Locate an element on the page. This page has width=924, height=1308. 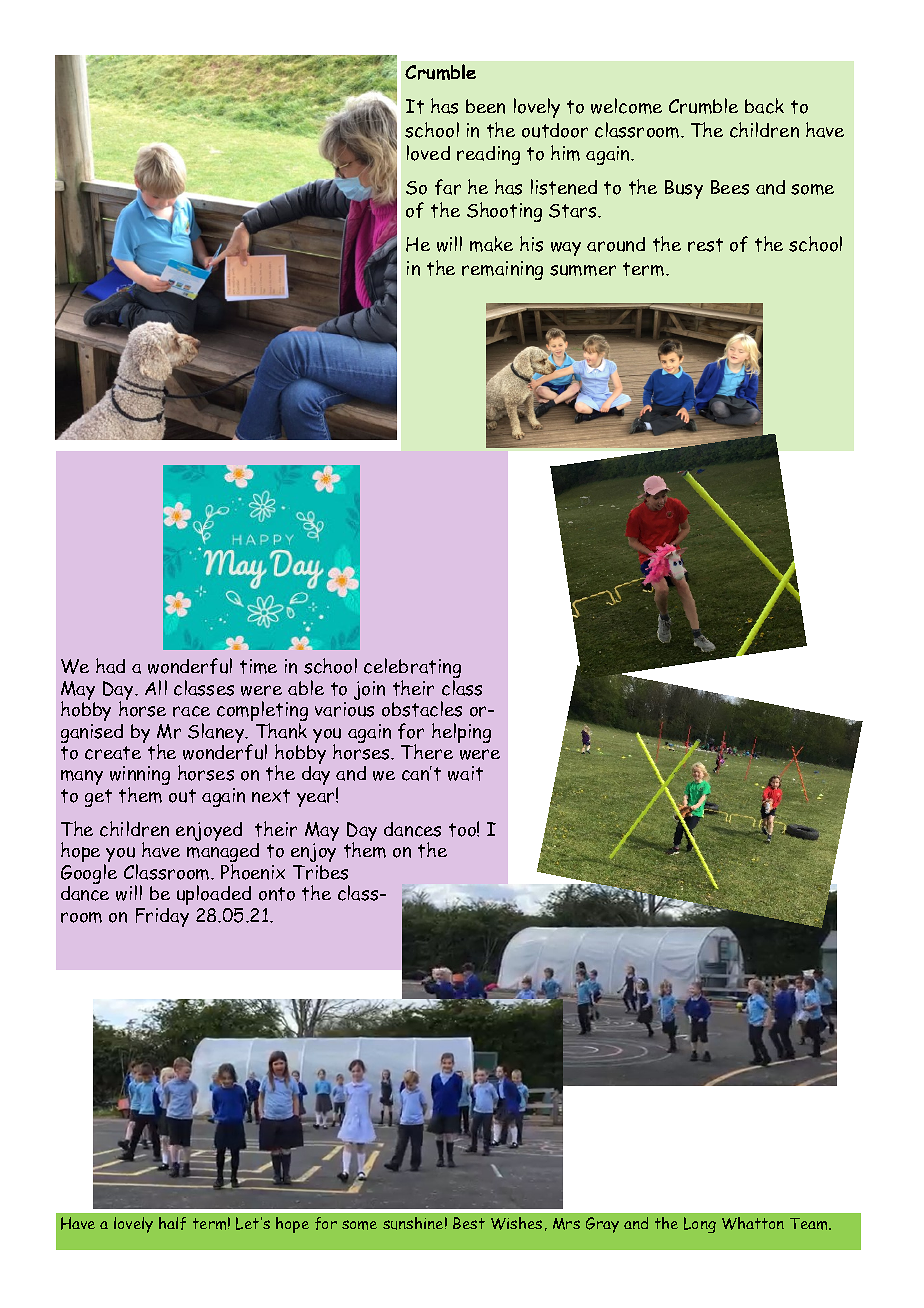
celebrating is located at coordinates (412, 669).
